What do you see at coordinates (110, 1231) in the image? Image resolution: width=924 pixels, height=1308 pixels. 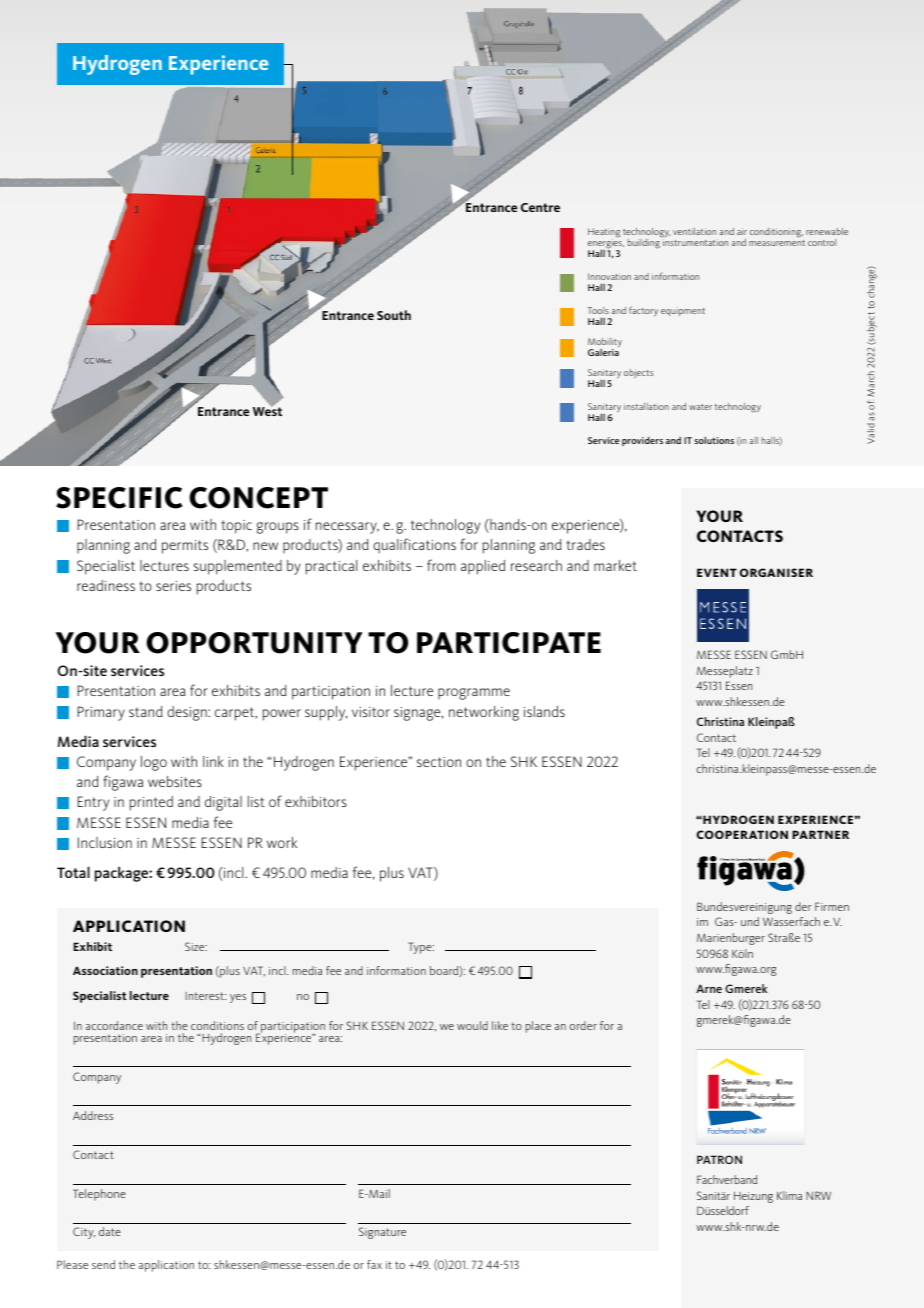 I see `date` at bounding box center [110, 1231].
